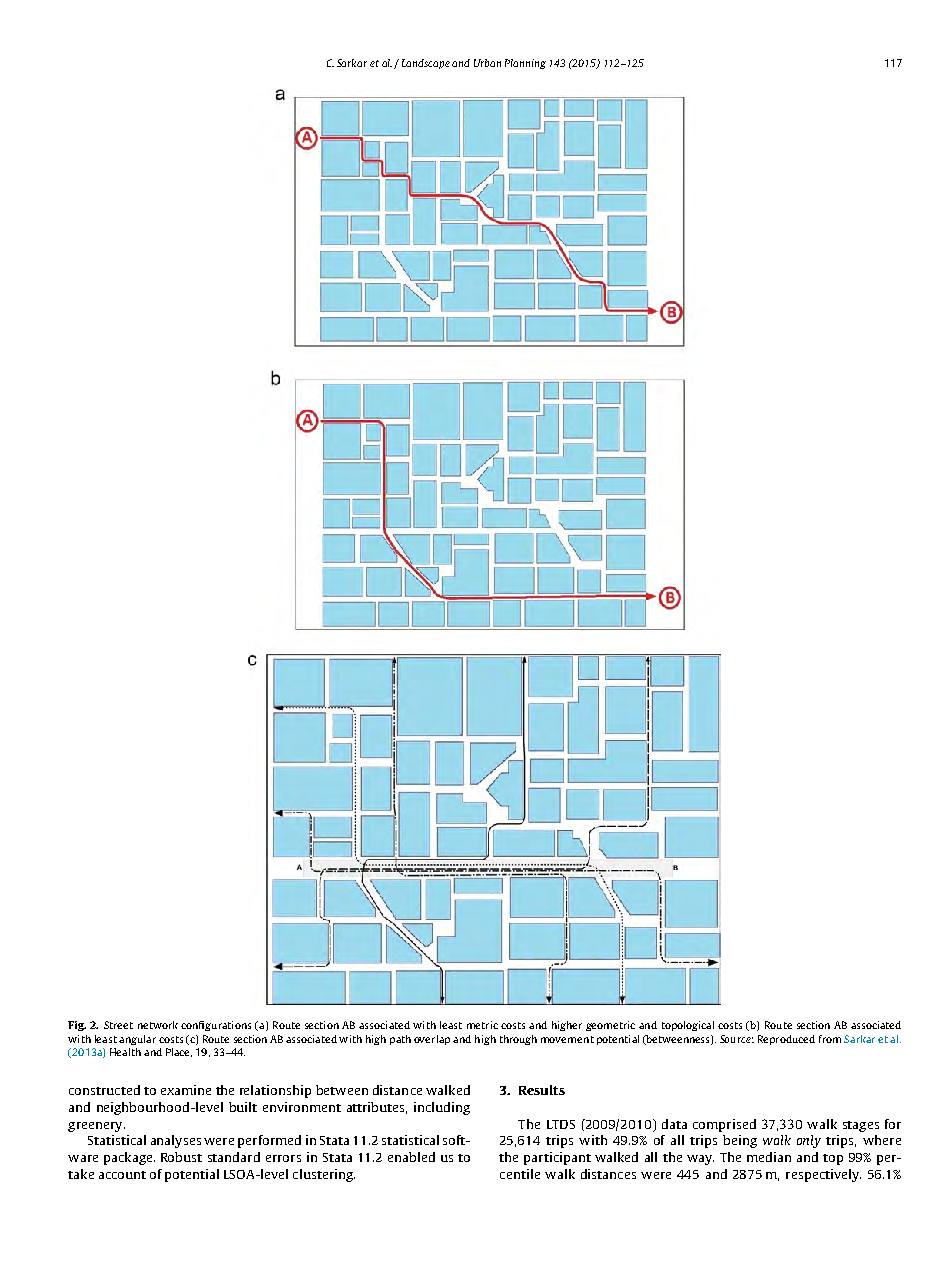  What do you see at coordinates (118, 1025) in the image?
I see `Street` at bounding box center [118, 1025].
